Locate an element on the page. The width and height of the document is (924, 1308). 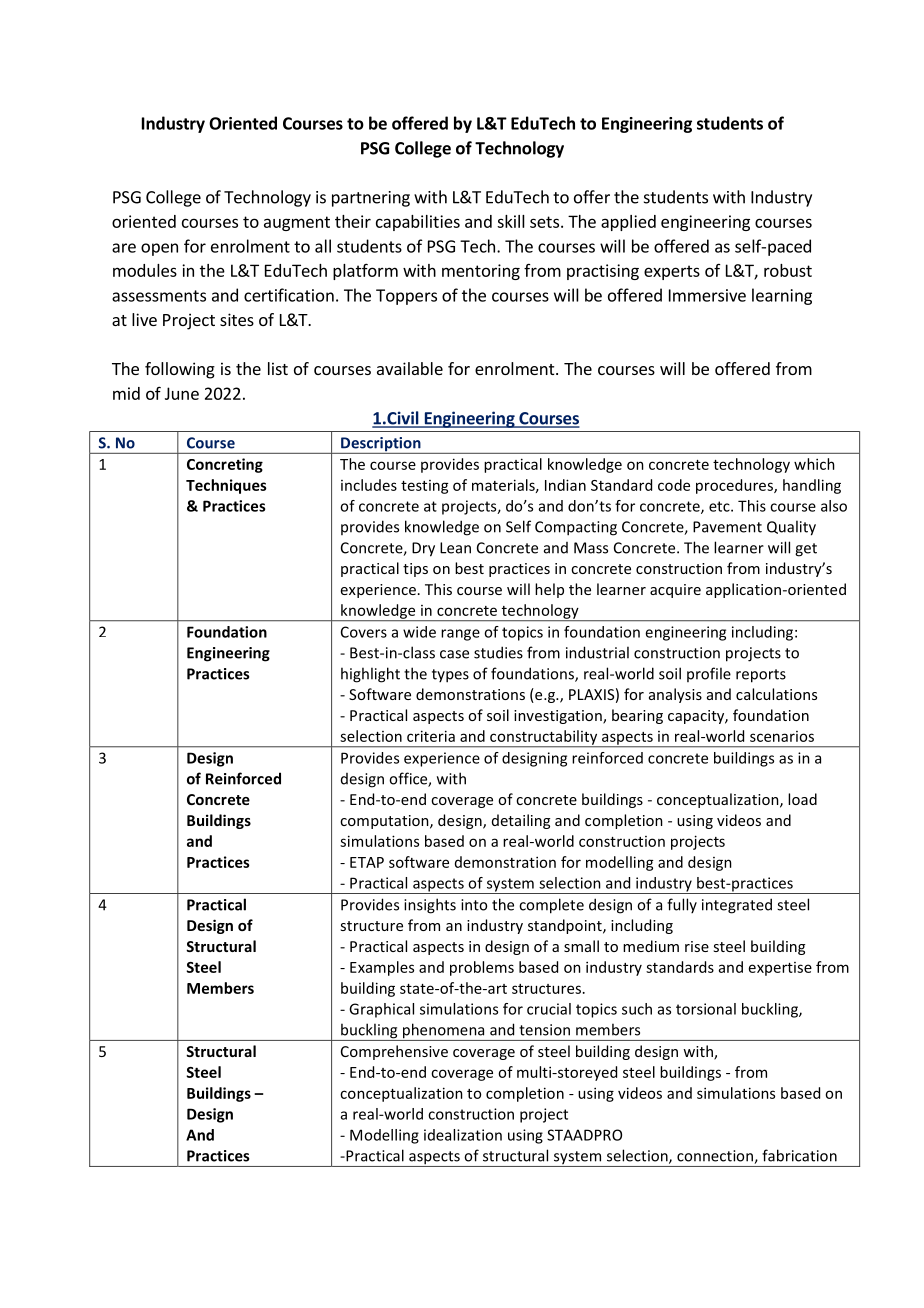
Concreting is located at coordinates (225, 465).
